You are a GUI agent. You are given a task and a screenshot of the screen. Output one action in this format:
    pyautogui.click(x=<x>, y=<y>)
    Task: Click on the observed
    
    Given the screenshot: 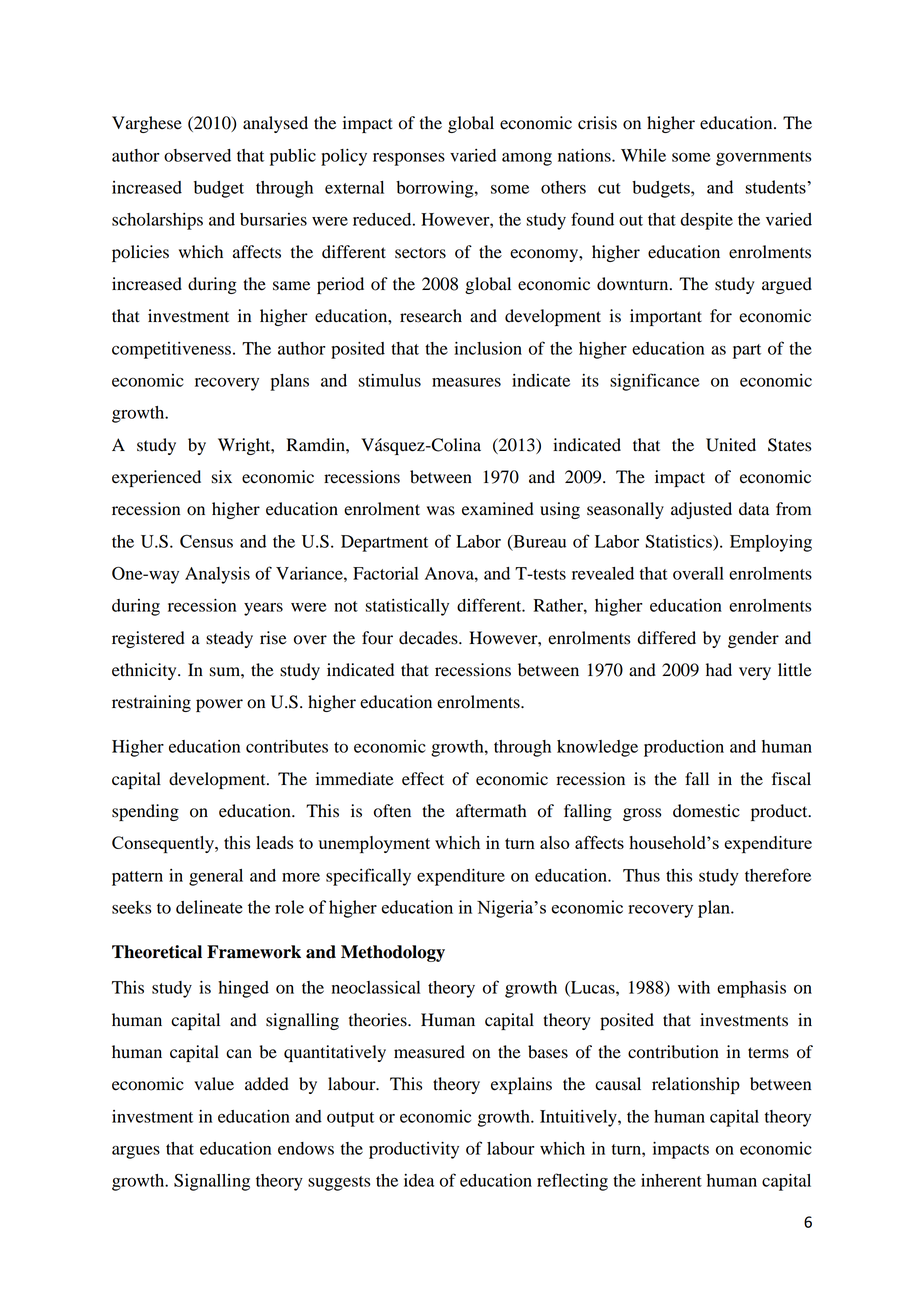 What is the action you would take?
    pyautogui.click(x=197, y=155)
